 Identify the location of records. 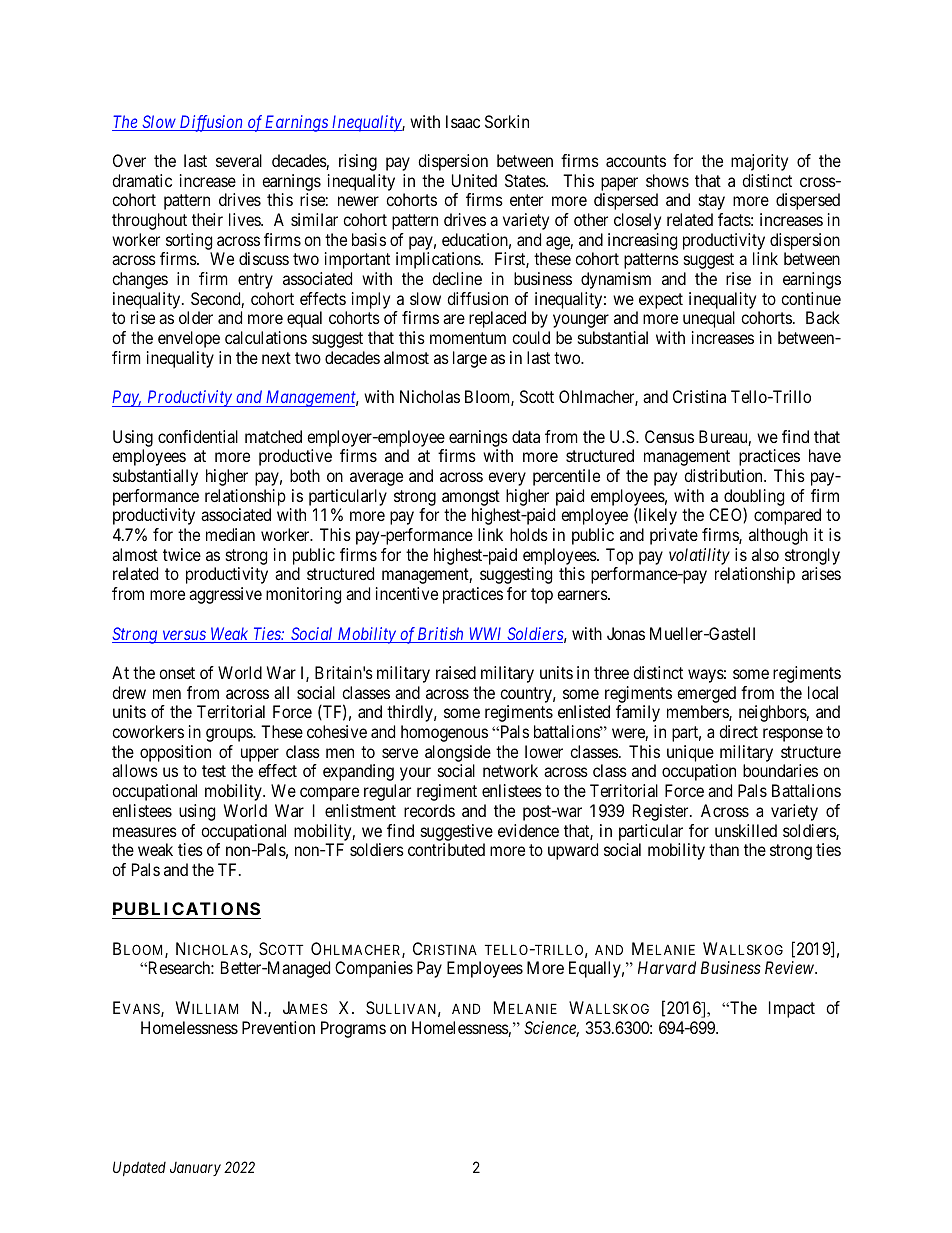
(429, 810).
